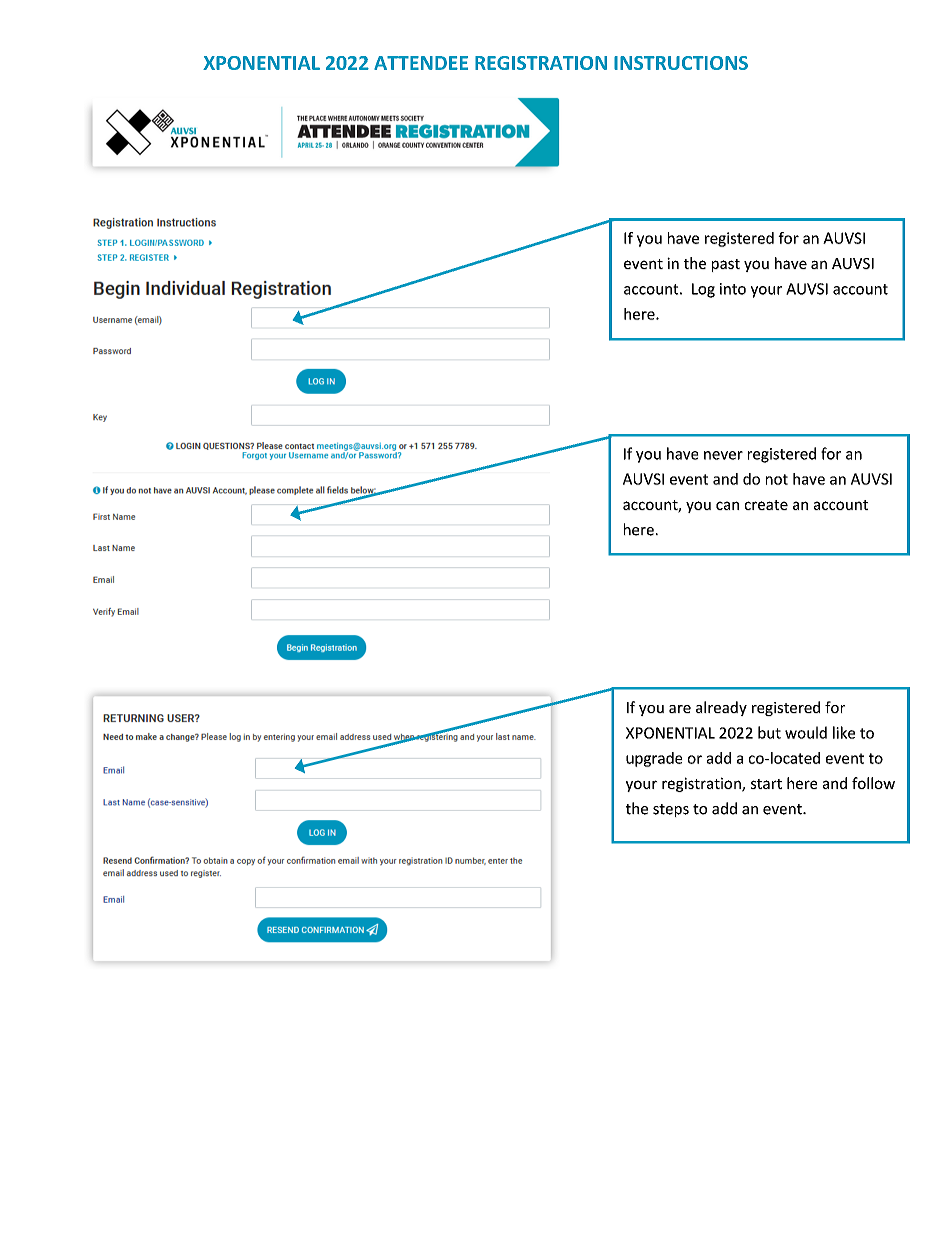 The image size is (952, 1233). What do you see at coordinates (766, 505) in the screenshot?
I see `create` at bounding box center [766, 505].
